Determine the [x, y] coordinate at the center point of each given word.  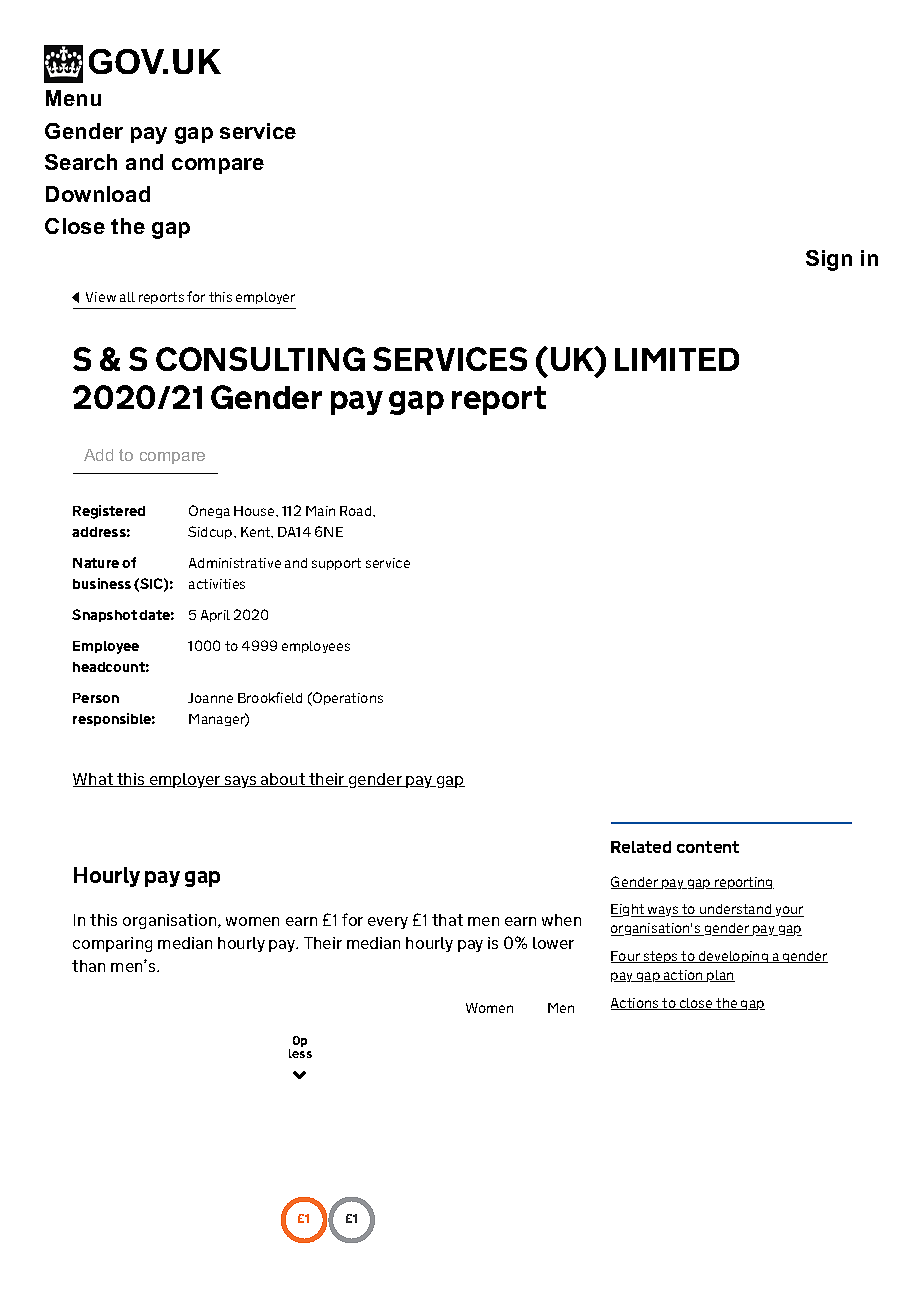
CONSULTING [260, 359]
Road [357, 511]
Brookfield [270, 697]
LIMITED [677, 359]
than [88, 966]
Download [98, 194]
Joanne [210, 698]
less [300, 1053]
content [708, 847]
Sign [829, 260]
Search [81, 162]
